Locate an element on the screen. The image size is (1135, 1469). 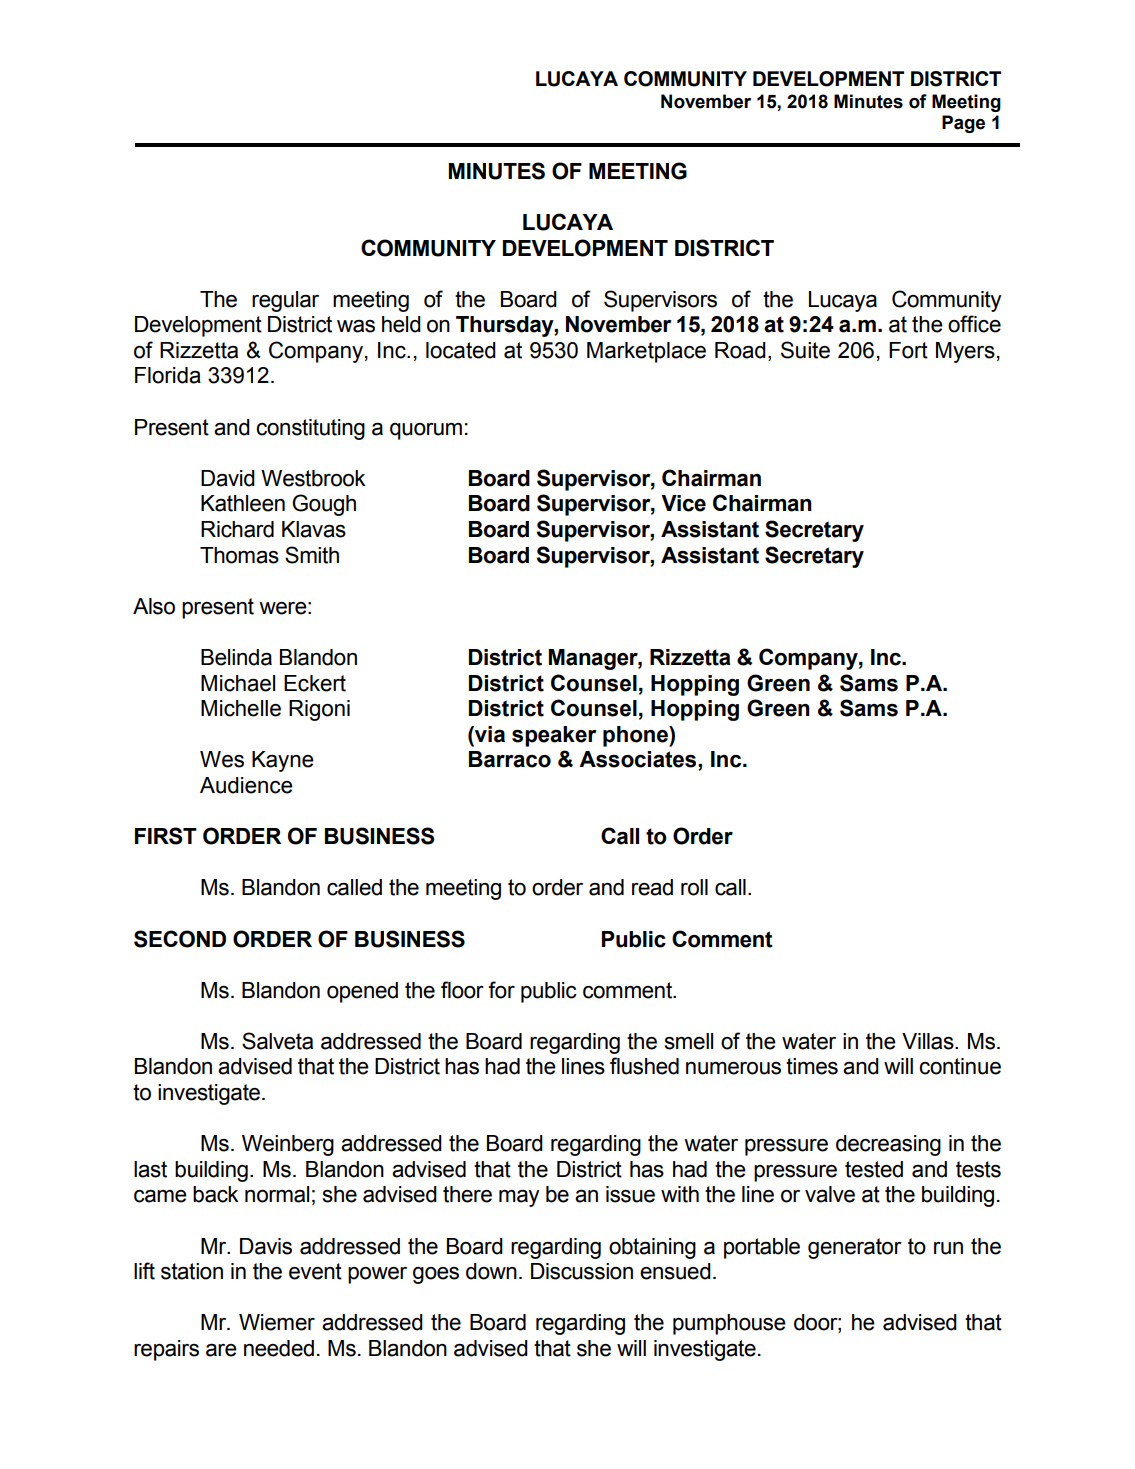
speaker is located at coordinates (554, 736).
